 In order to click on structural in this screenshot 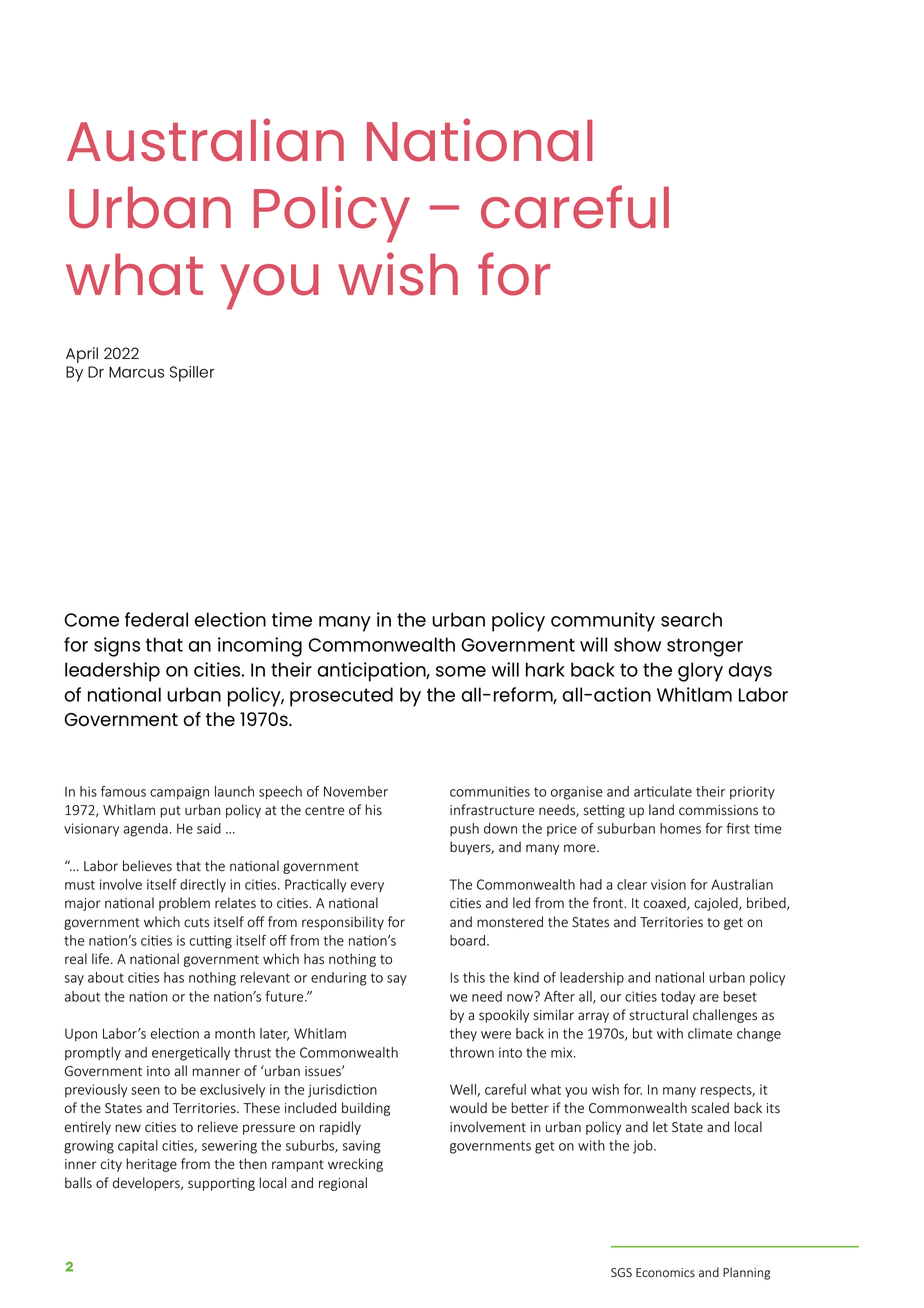, I will do `click(658, 1015)`.
